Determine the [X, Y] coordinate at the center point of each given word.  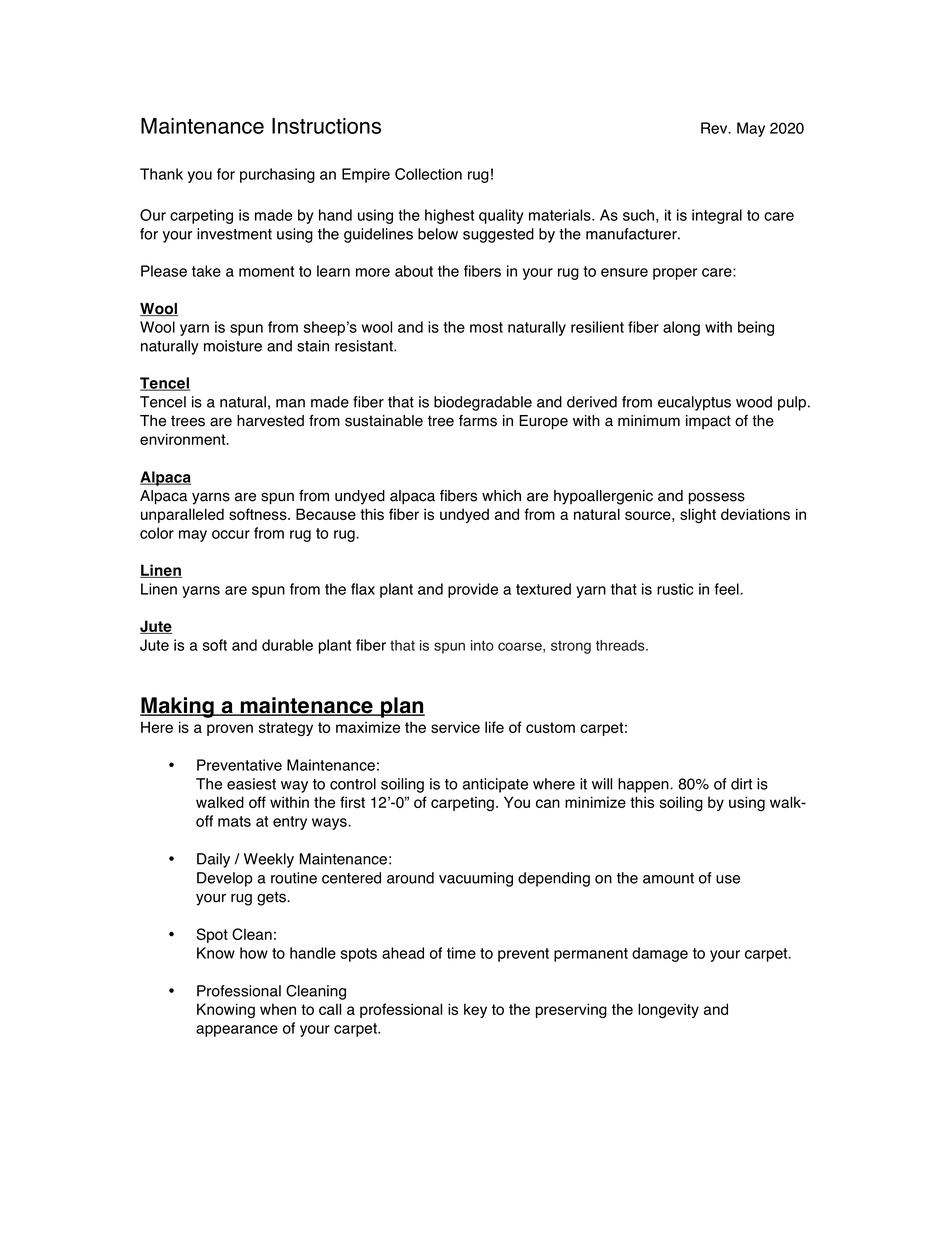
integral [717, 216]
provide [473, 590]
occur [231, 534]
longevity [668, 1010]
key [475, 1010]
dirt [741, 784]
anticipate [495, 785]
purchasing [277, 175]
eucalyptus [694, 403]
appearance [237, 1031]
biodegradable [483, 403]
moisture [233, 346]
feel [728, 589]
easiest [251, 784]
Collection [428, 174]
